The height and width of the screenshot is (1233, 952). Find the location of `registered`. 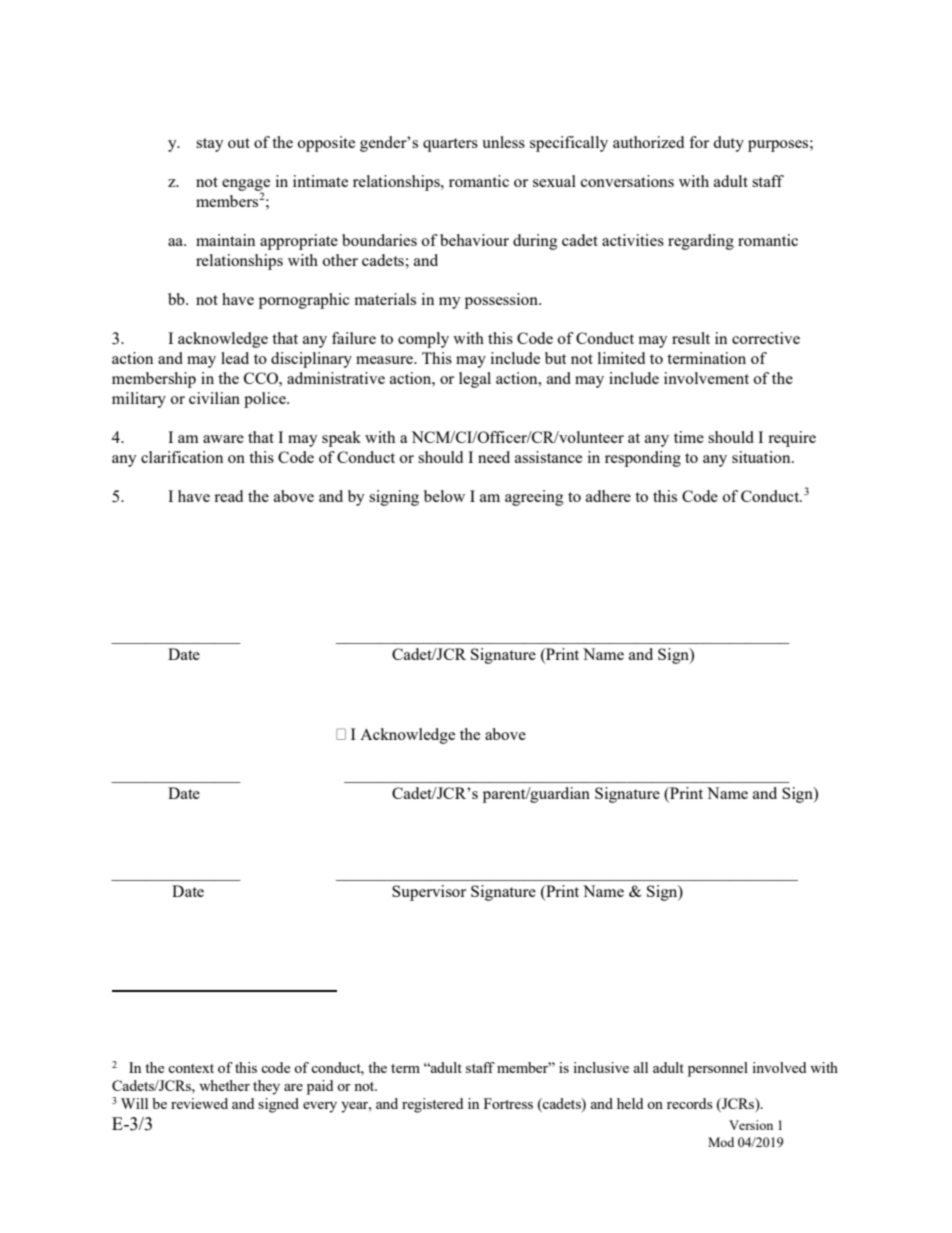

registered is located at coordinates (432, 1105).
